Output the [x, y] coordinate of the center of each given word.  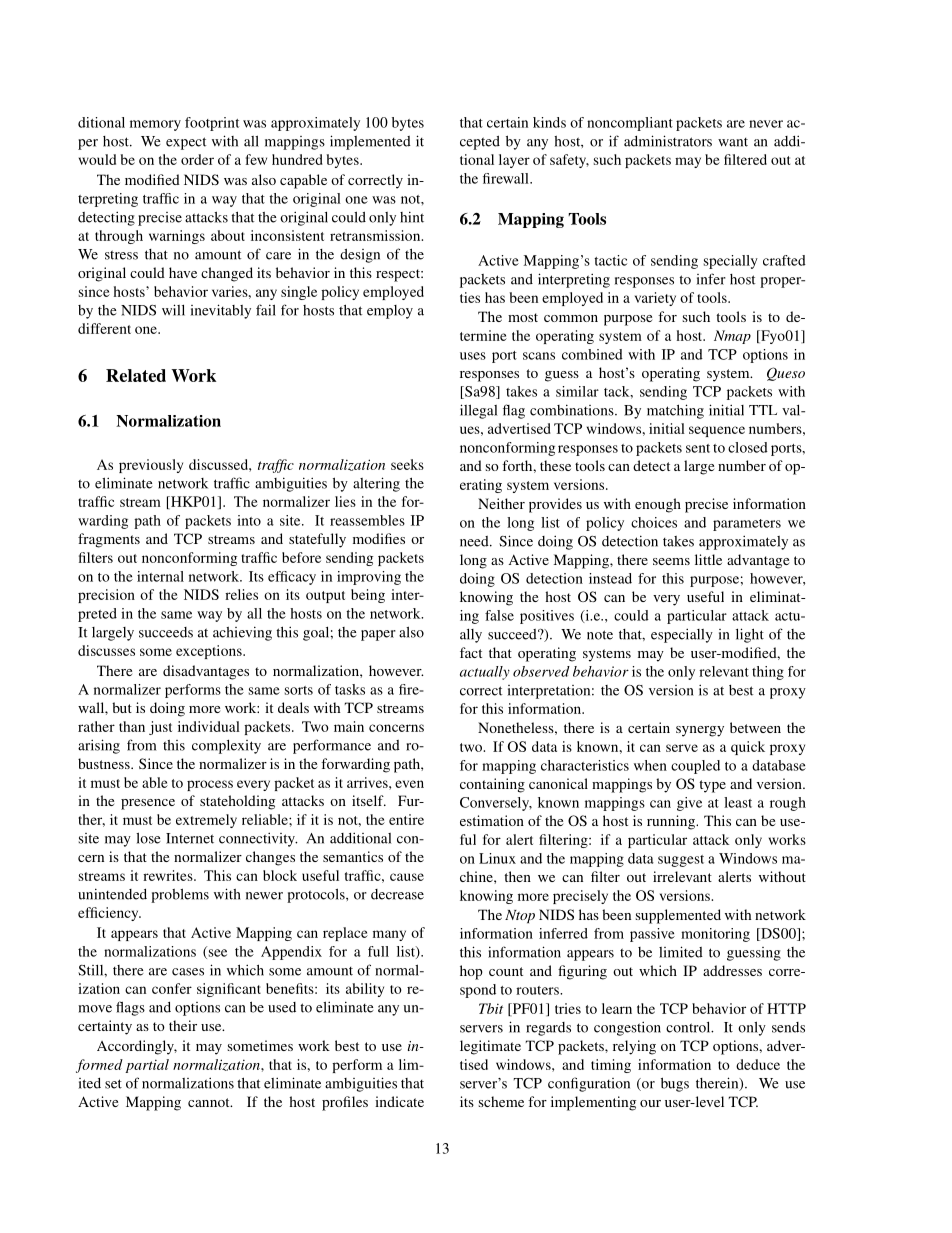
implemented [370, 142]
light [750, 635]
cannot [210, 1102]
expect [186, 143]
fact [471, 652]
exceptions [210, 652]
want [733, 142]
